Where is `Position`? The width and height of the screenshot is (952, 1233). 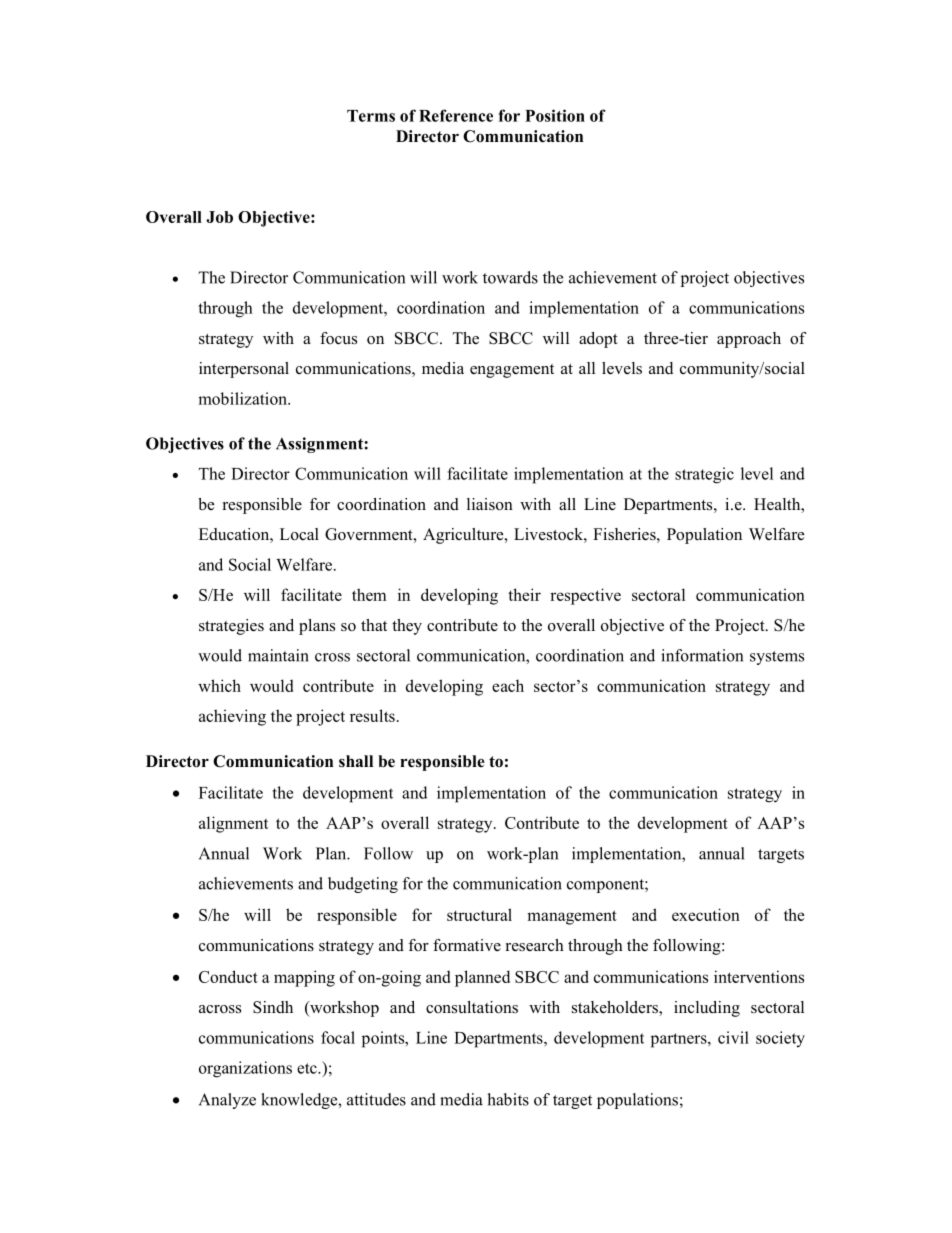 Position is located at coordinates (555, 115).
